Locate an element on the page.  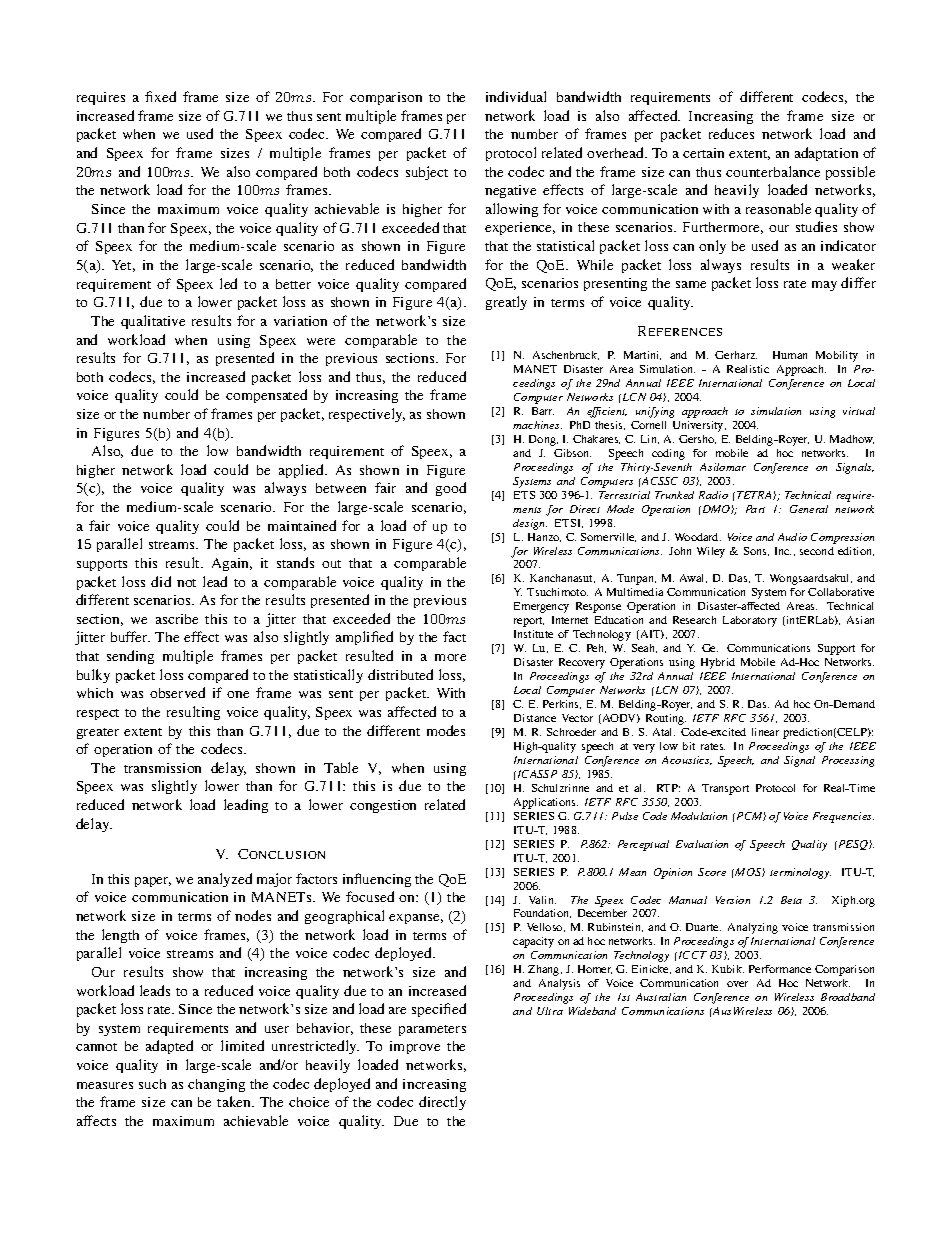
good is located at coordinates (451, 489).
